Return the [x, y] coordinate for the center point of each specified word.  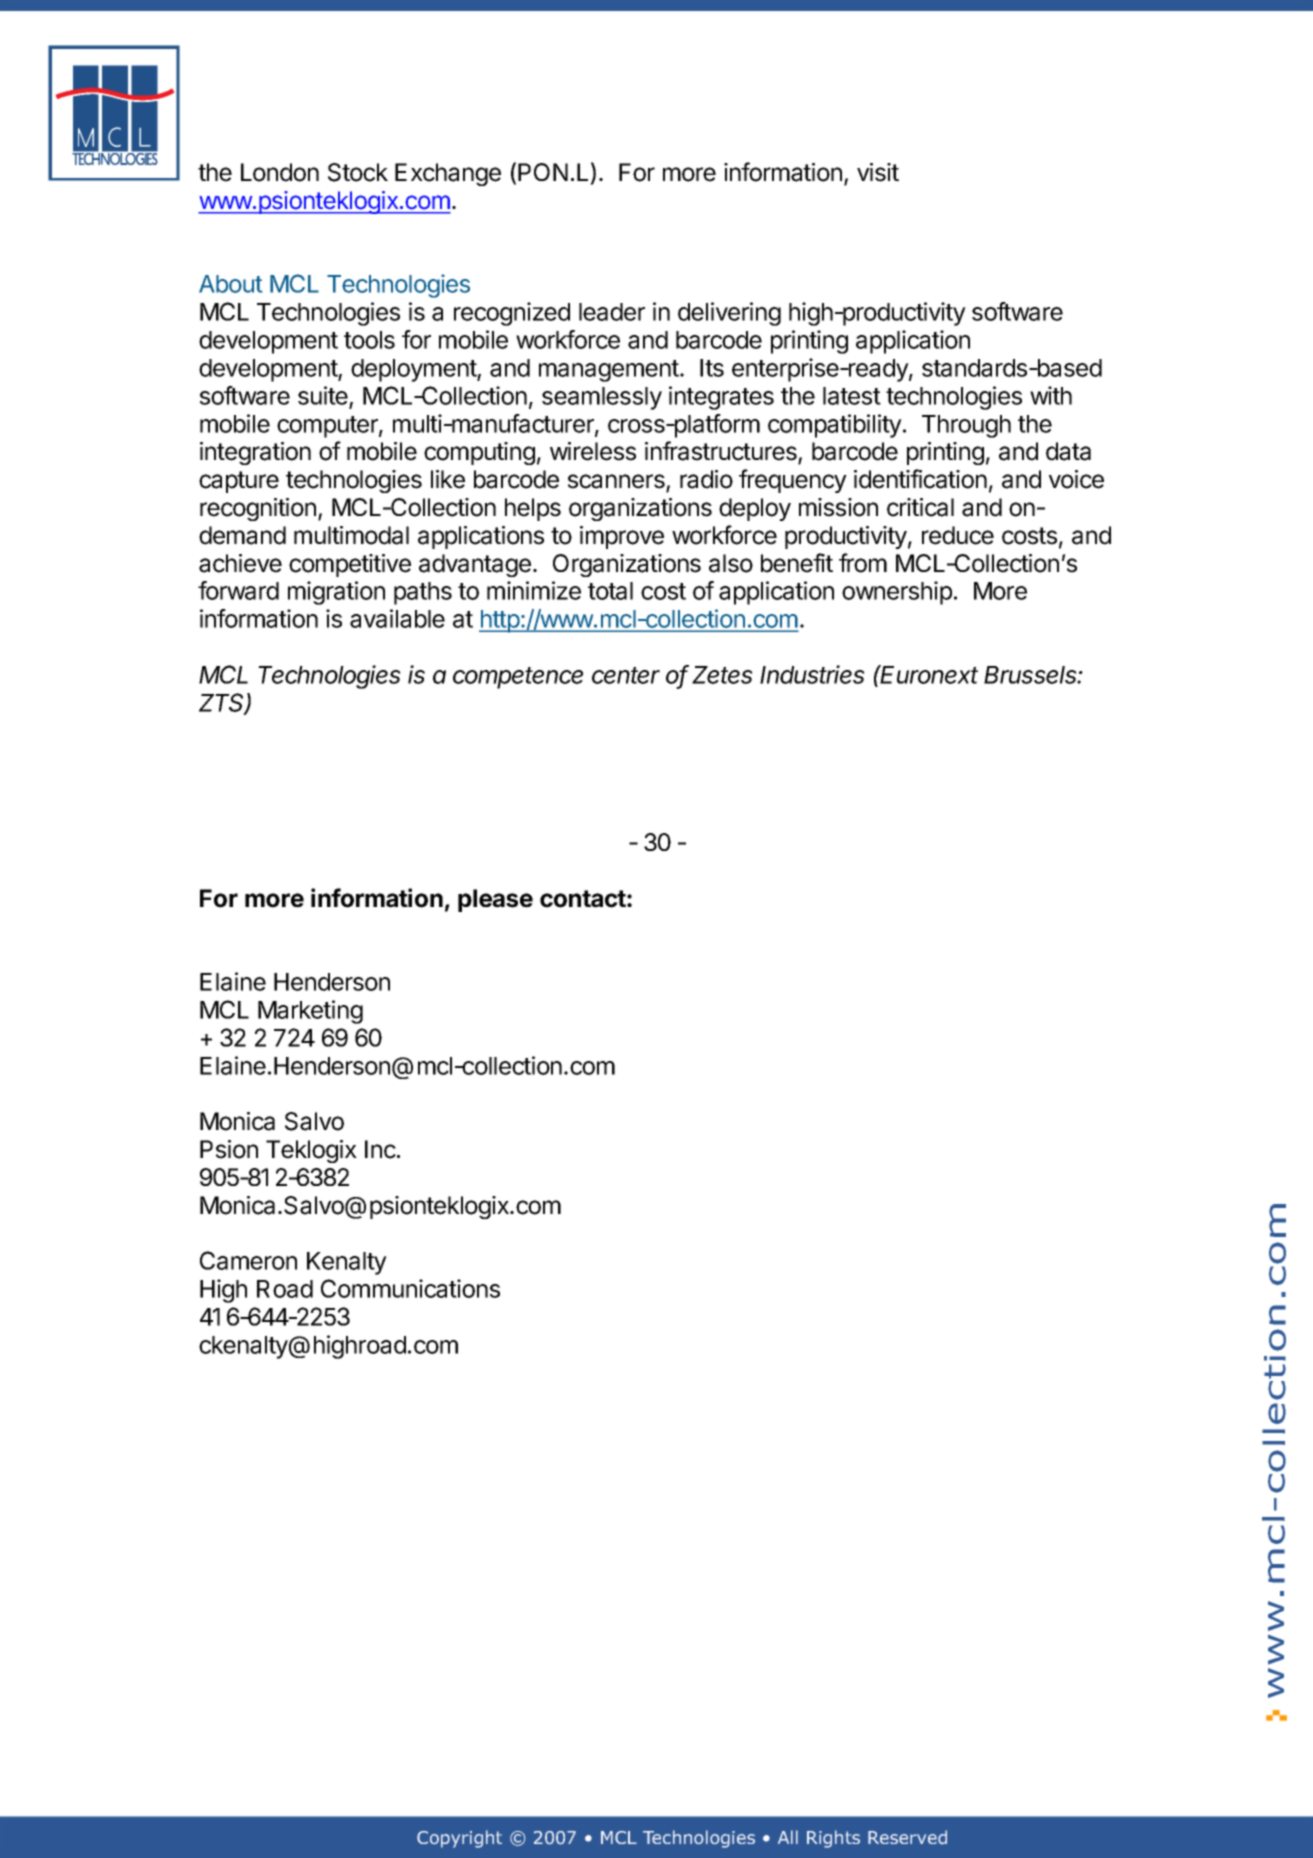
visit [878, 172]
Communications [410, 1288]
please [495, 900]
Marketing [310, 1012]
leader [612, 312]
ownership [897, 593]
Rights [833, 1839]
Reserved [907, 1837]
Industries [812, 674]
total [610, 591]
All [788, 1837]
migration [336, 593]
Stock [358, 172]
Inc [381, 1149]
